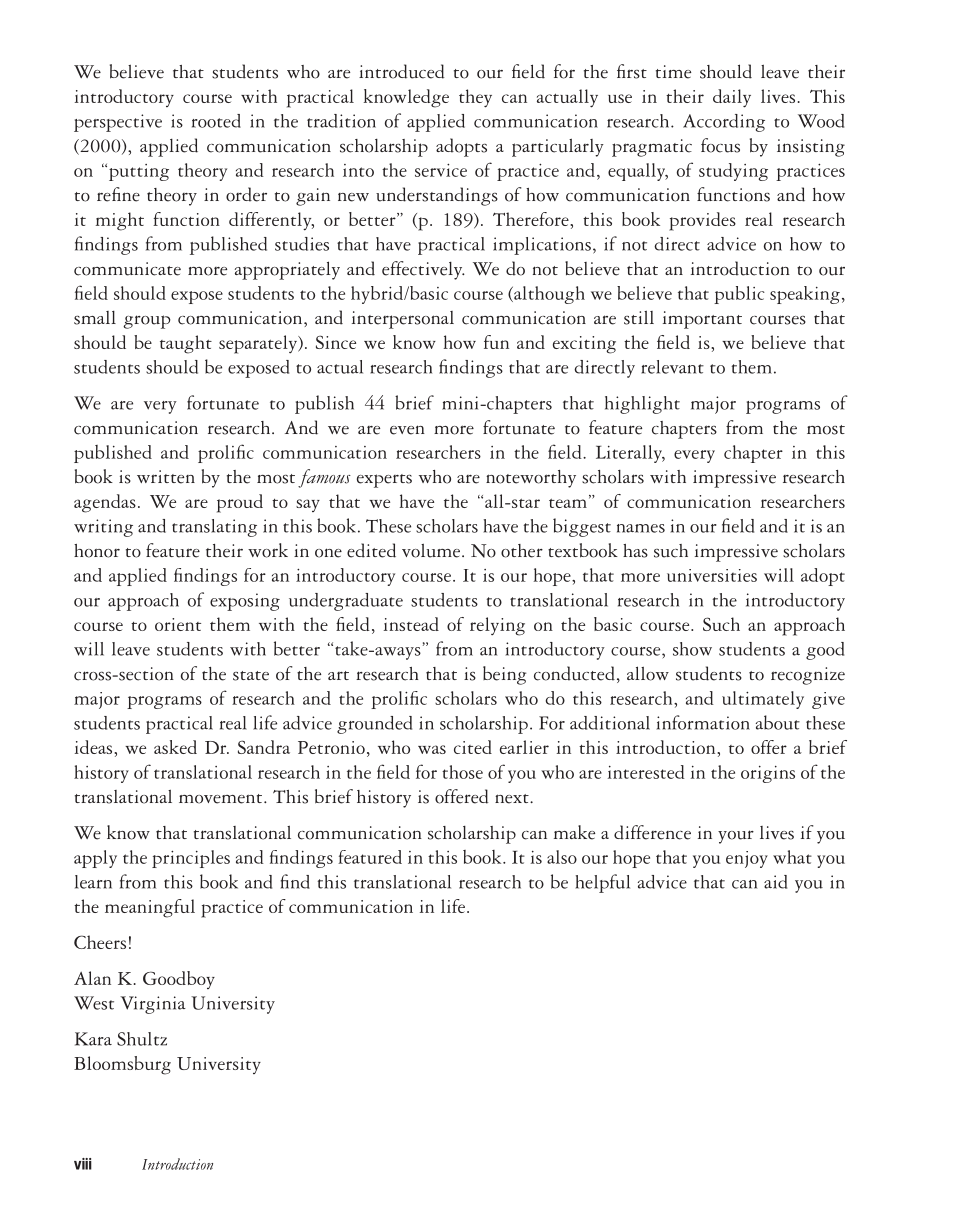 Image resolution: width=976 pixels, height=1232 pixels. I want to click on daily, so click(732, 98).
